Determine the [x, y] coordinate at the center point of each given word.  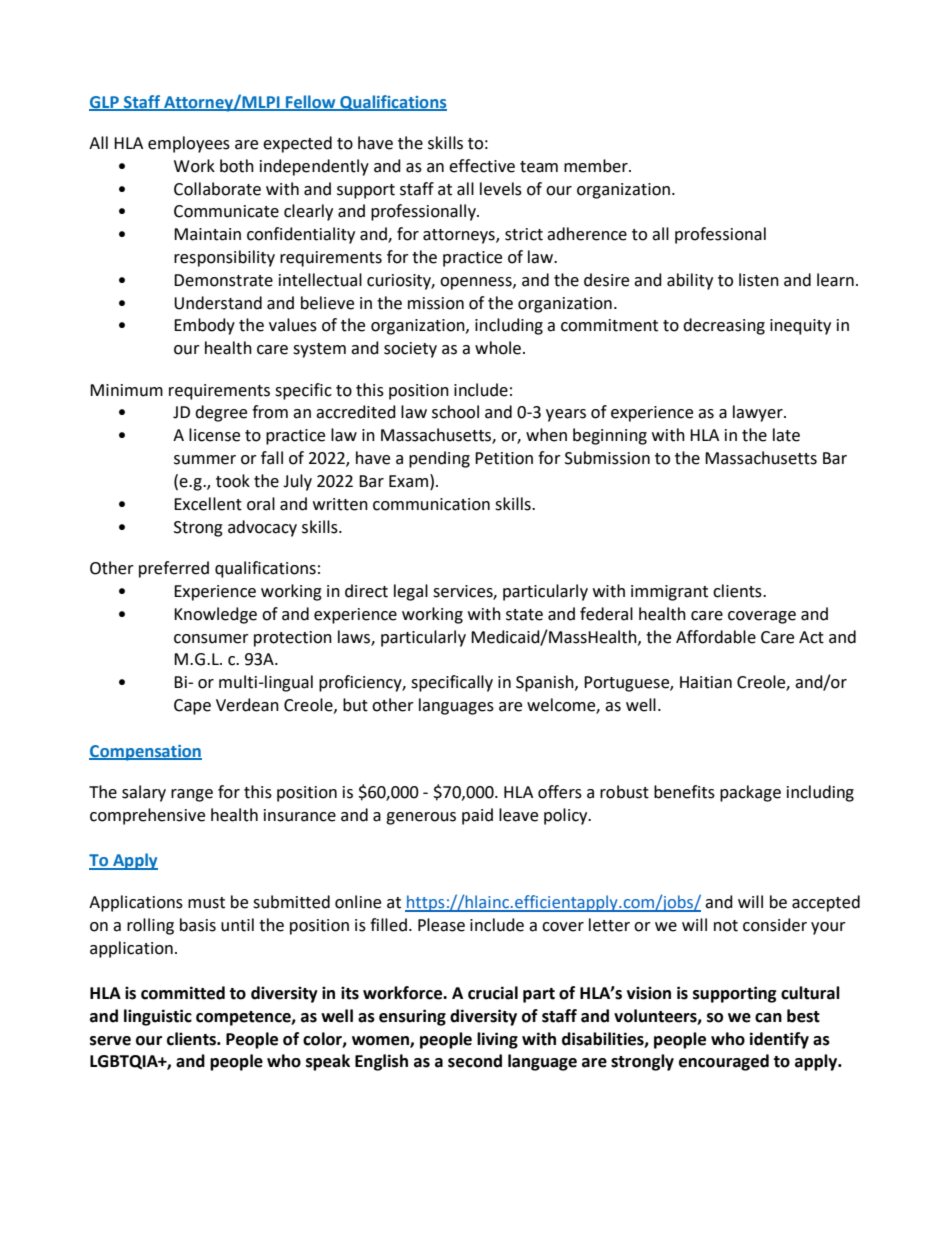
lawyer [759, 413]
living [497, 1040]
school [455, 412]
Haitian [706, 682]
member [597, 166]
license [214, 435]
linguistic [158, 1017]
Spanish [546, 683]
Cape [192, 707]
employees [189, 144]
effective [482, 166]
